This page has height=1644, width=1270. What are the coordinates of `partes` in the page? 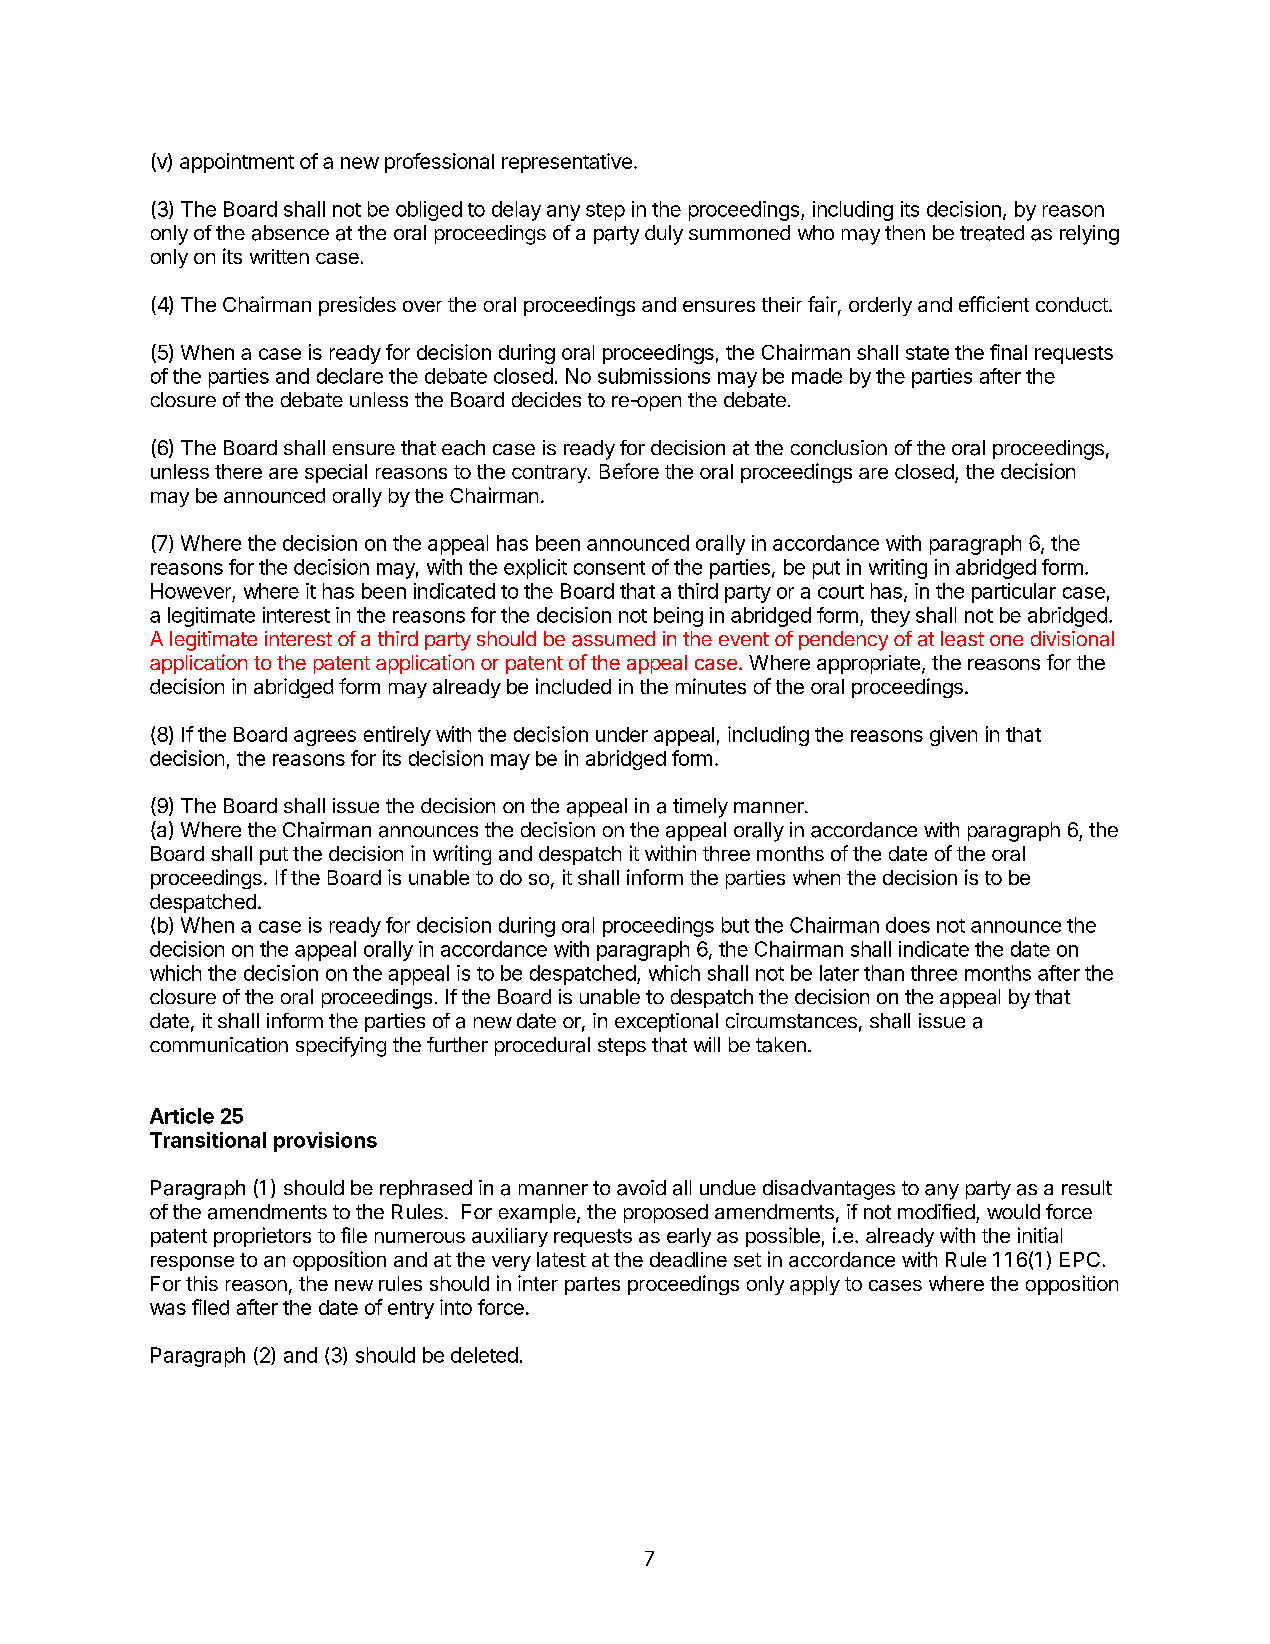 It's located at (592, 1286).
